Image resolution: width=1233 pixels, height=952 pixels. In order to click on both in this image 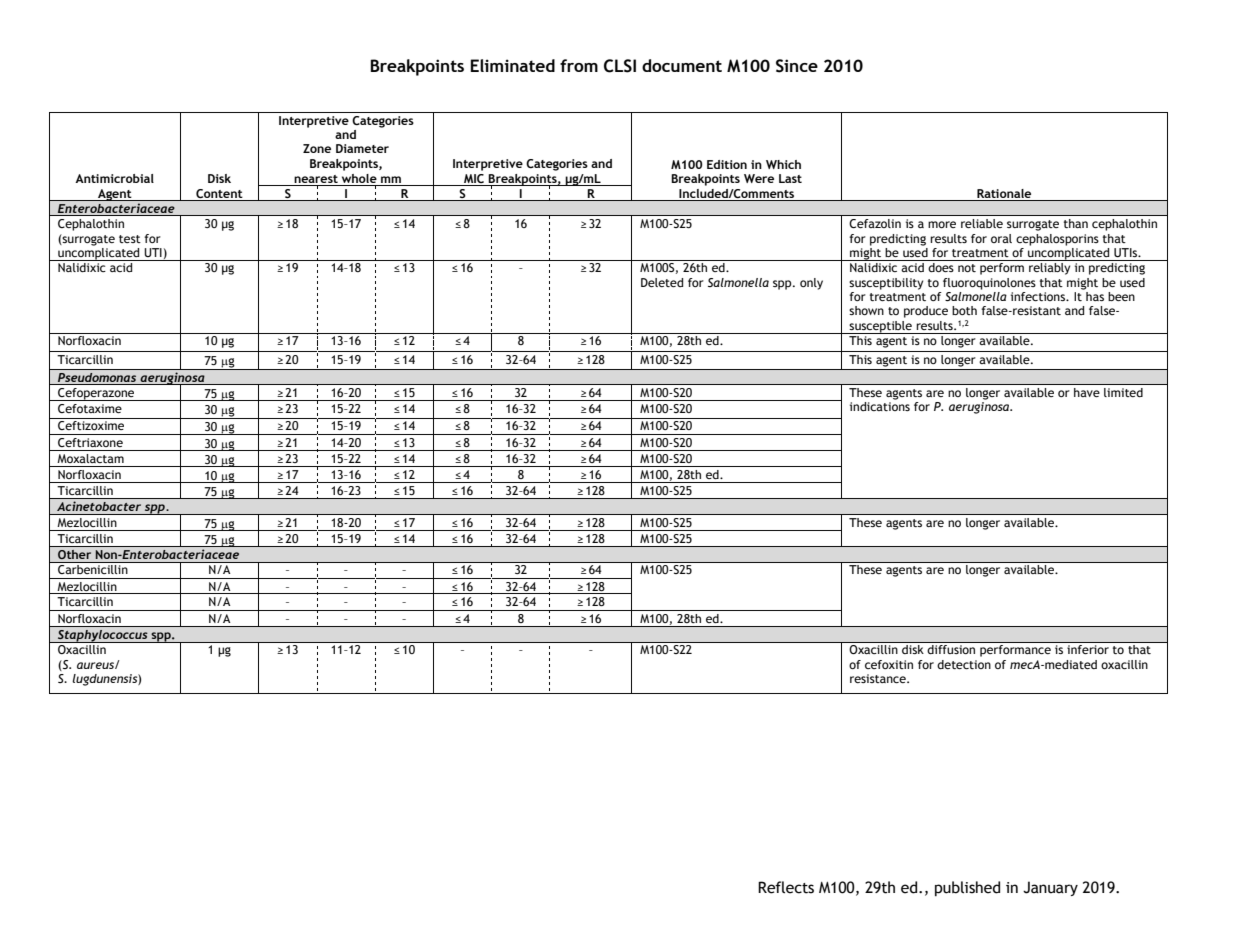, I will do `click(964, 310)`.
